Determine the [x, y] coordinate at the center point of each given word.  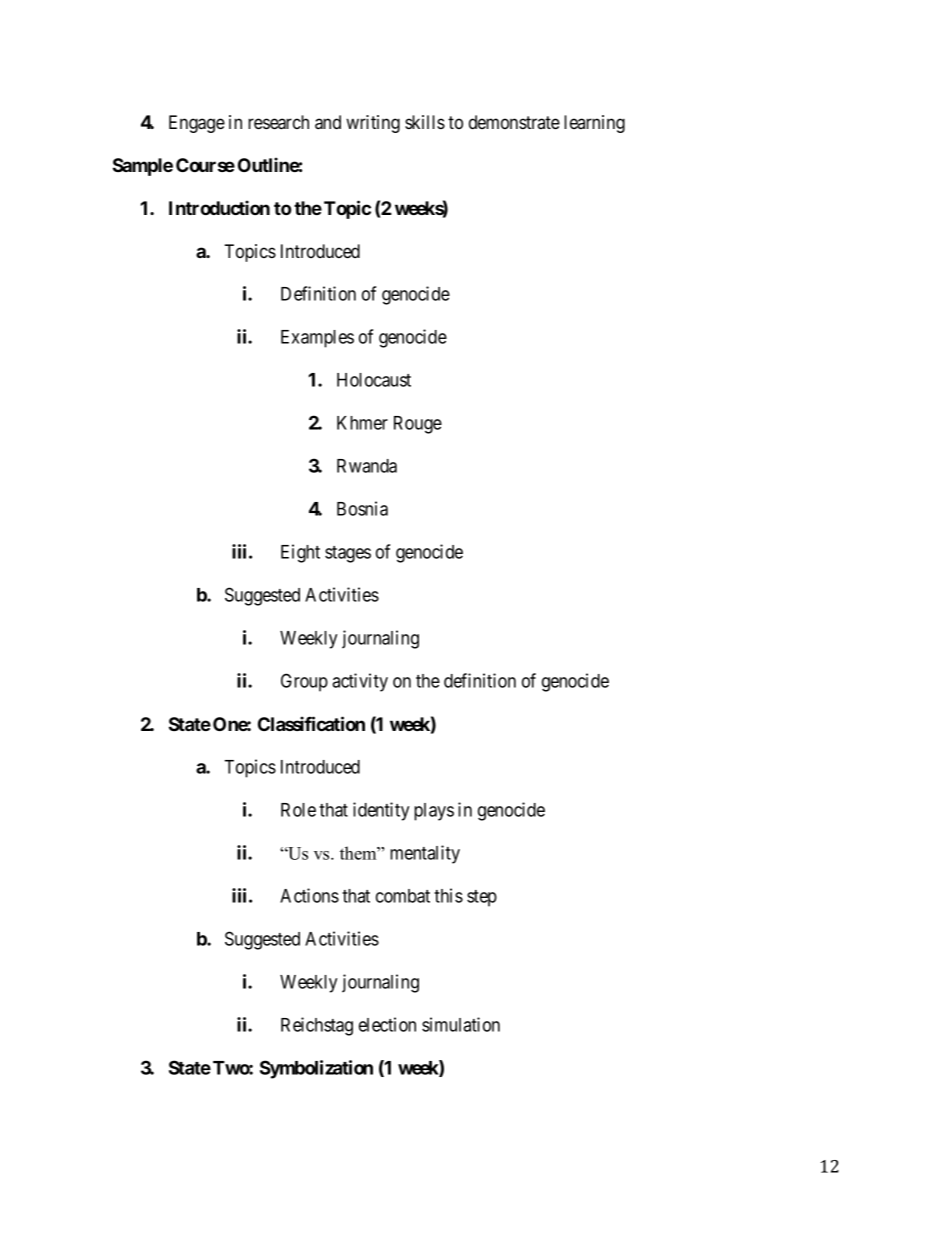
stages [348, 554]
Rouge [418, 425]
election [387, 1024]
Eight [300, 553]
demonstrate [514, 122]
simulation [461, 1024]
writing [373, 124]
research [278, 122]
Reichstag [317, 1026]
